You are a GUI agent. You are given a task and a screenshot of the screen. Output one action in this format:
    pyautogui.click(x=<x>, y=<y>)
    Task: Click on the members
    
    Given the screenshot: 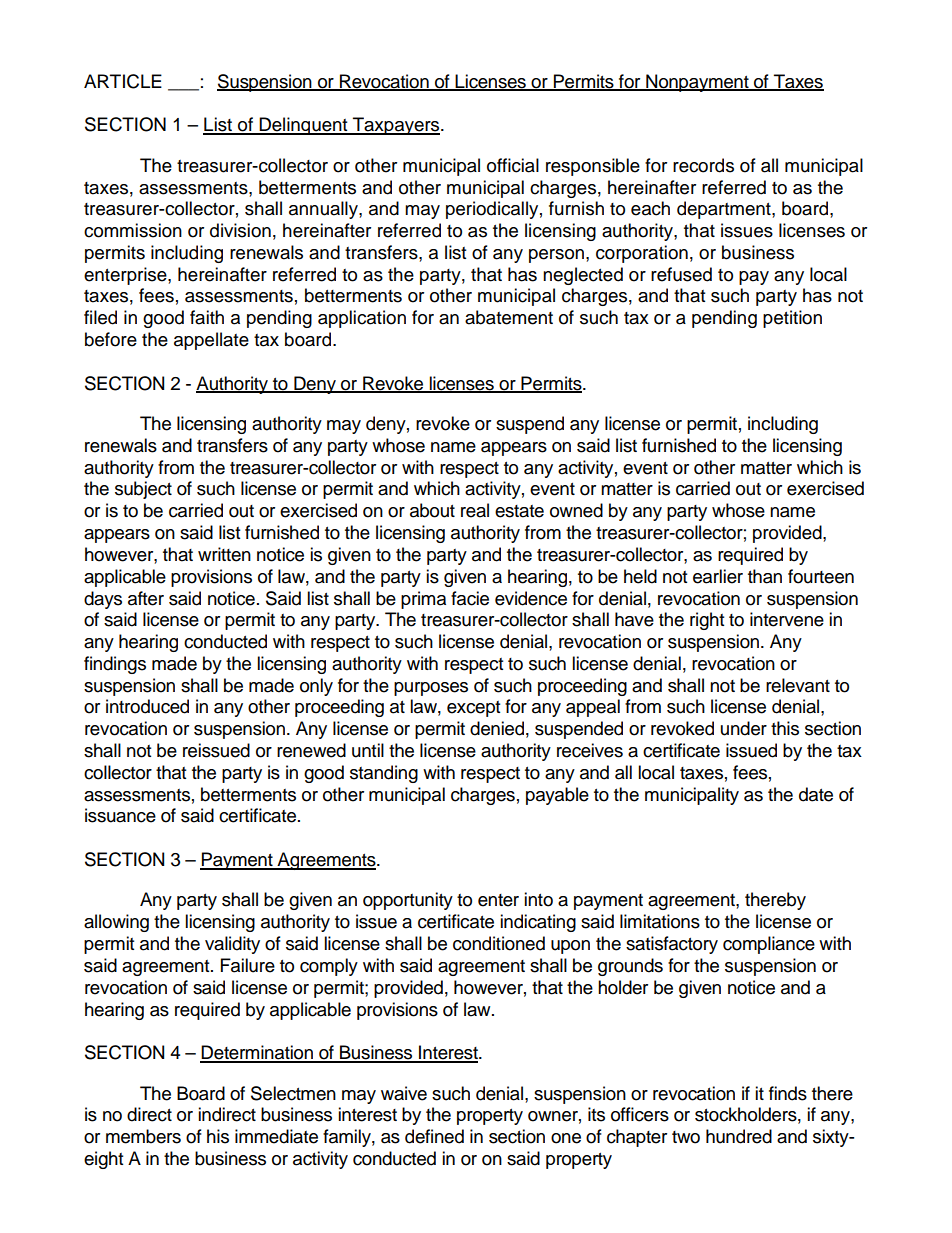 What is the action you would take?
    pyautogui.click(x=143, y=1136)
